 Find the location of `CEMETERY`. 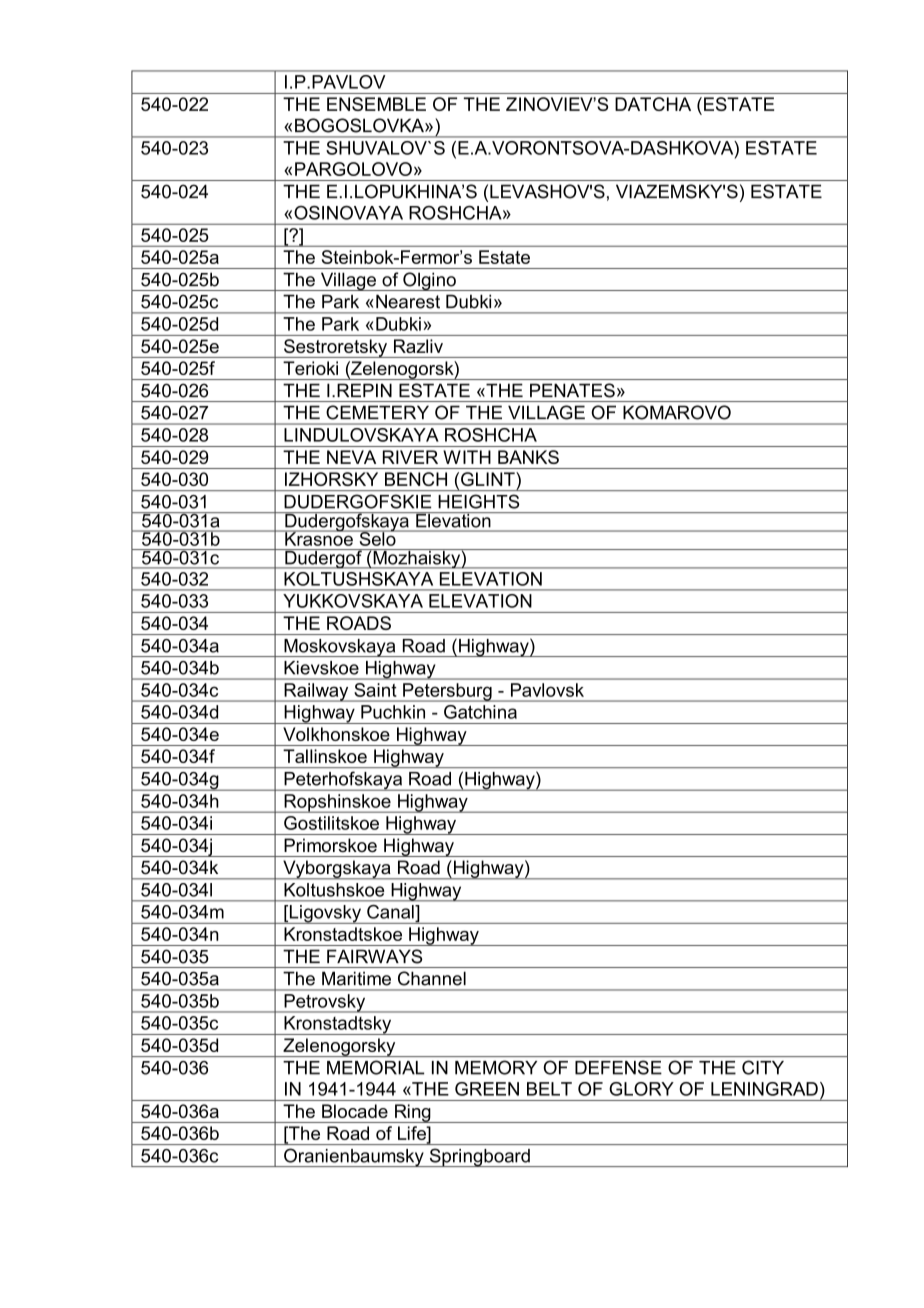

CEMETERY is located at coordinates (378, 412).
